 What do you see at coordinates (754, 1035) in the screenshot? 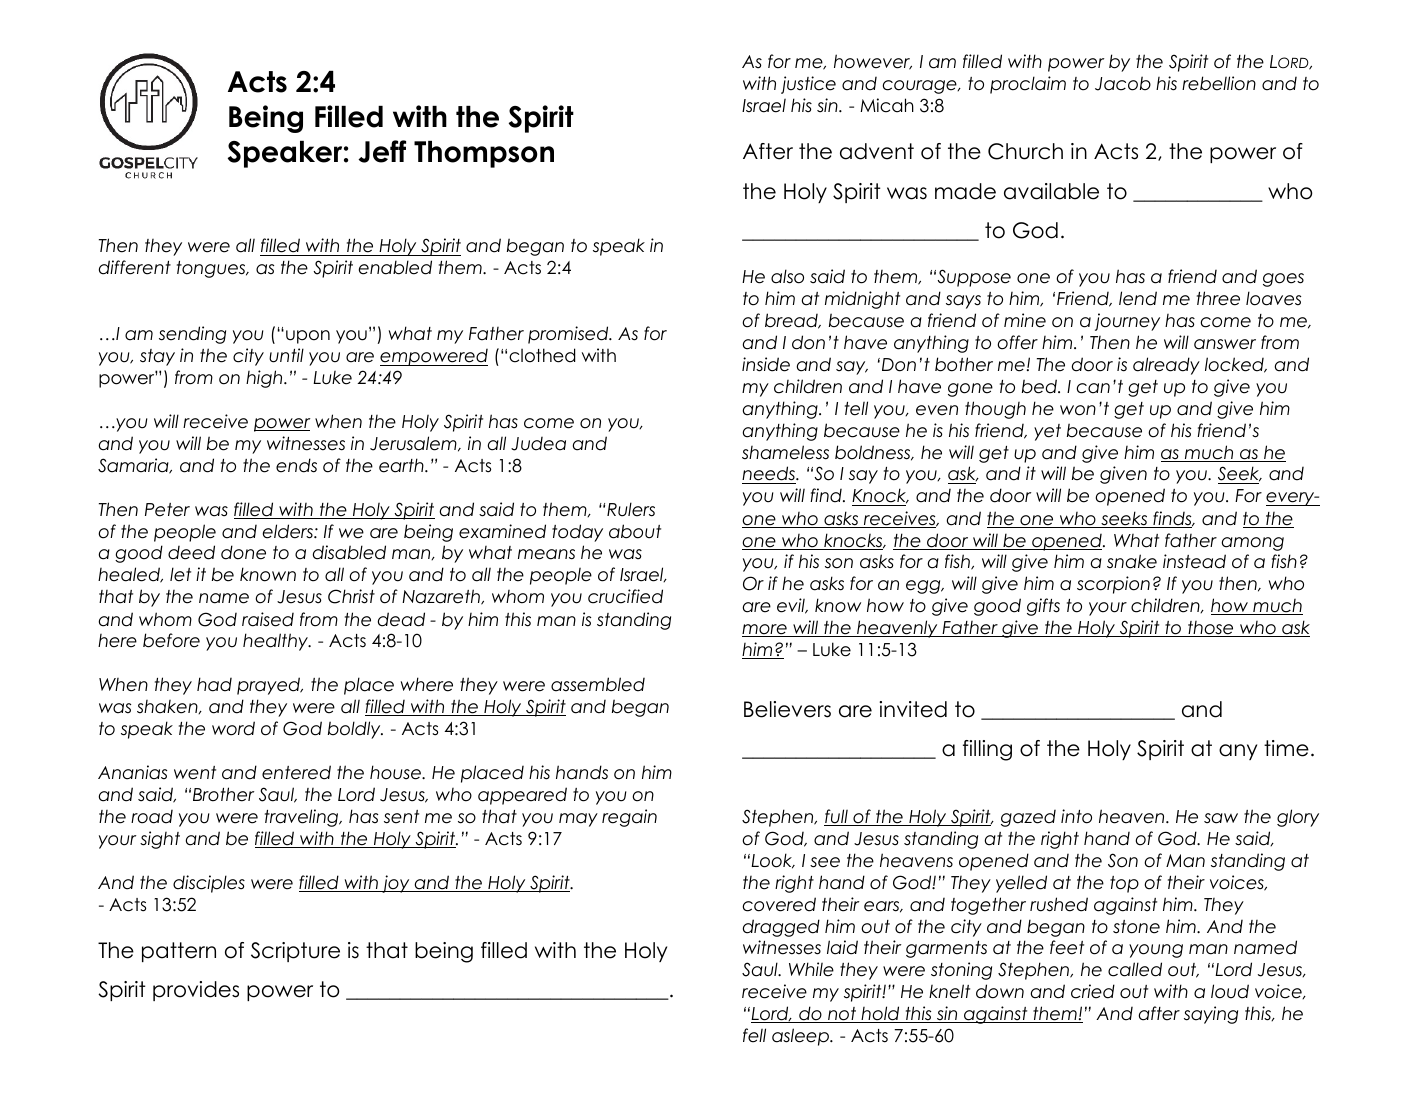
I see `fell` at bounding box center [754, 1035].
